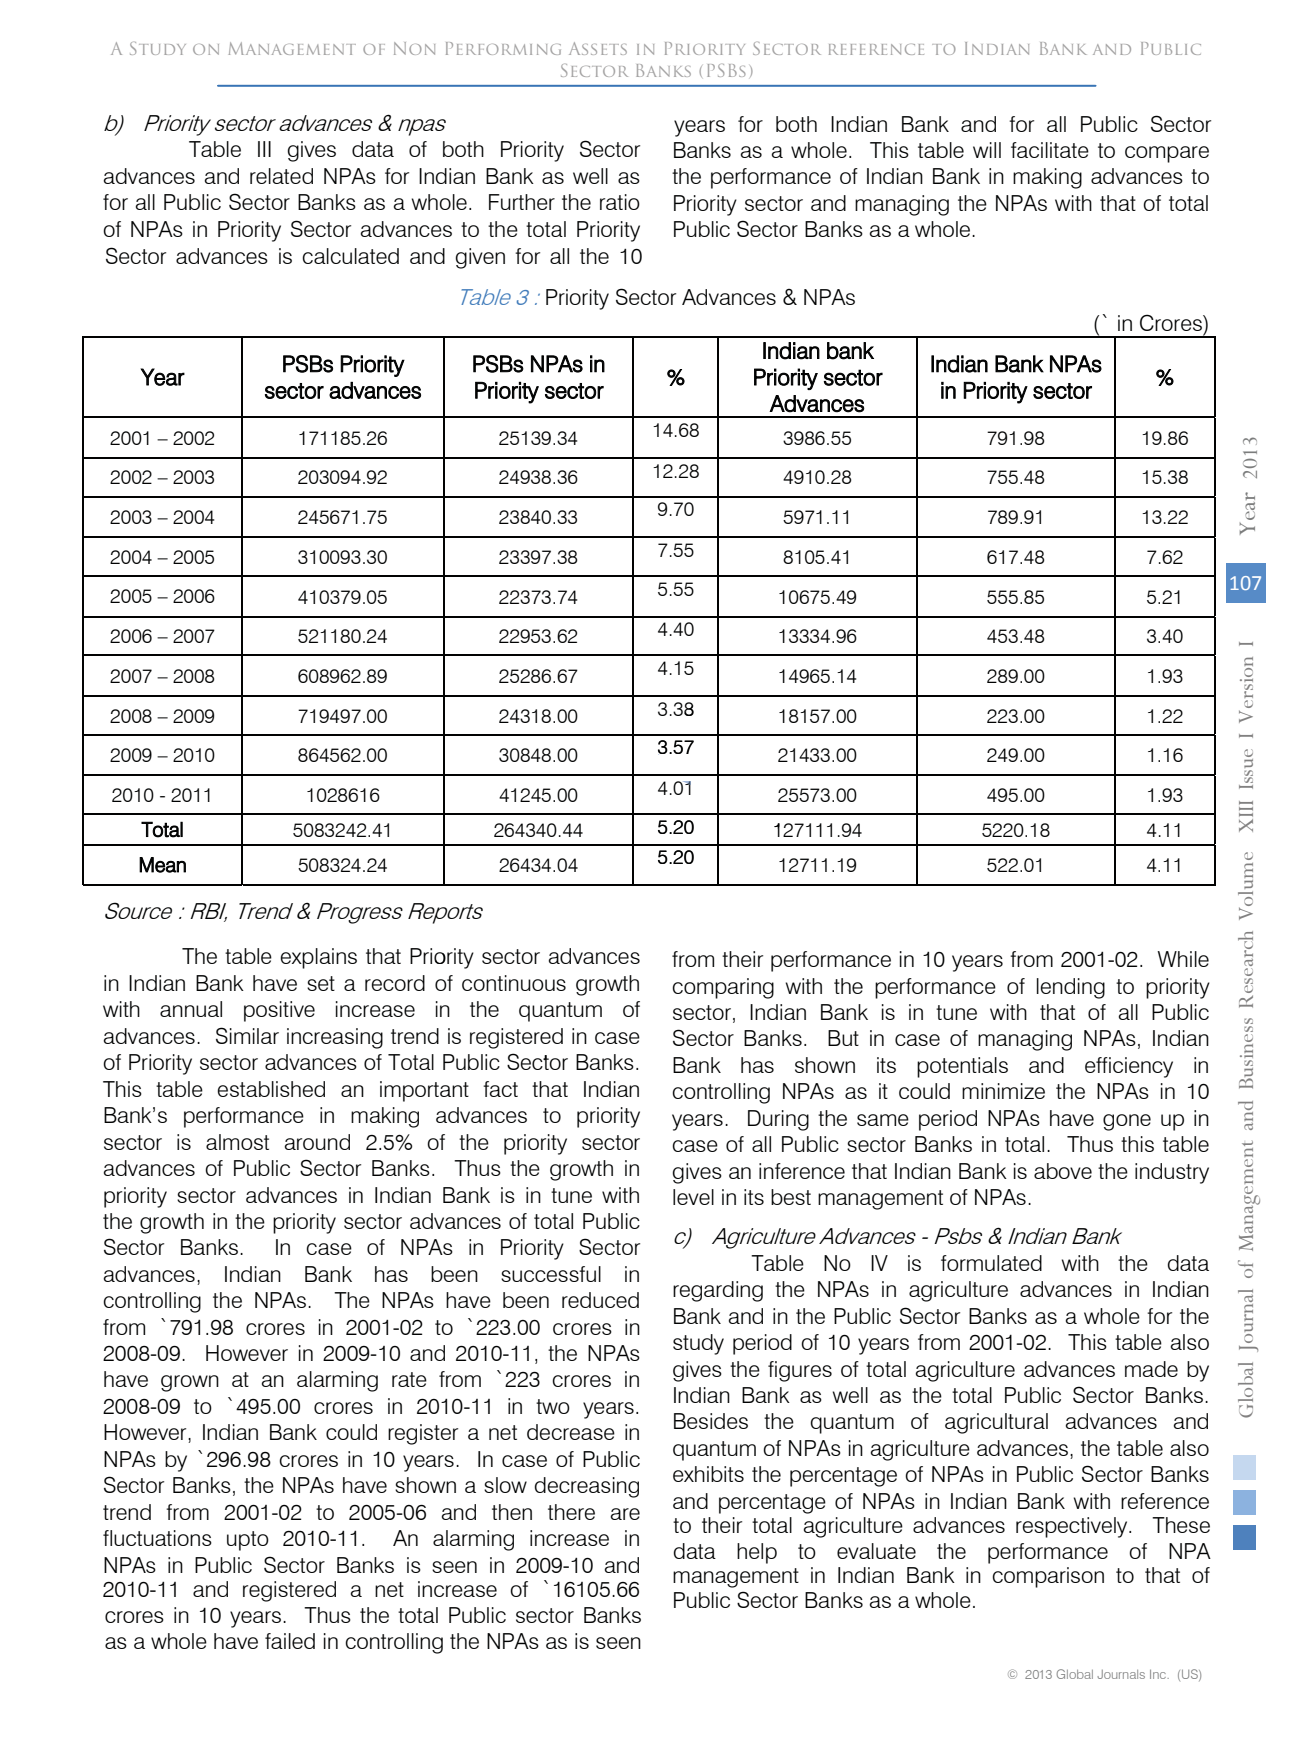  I want to click on related, so click(281, 176).
